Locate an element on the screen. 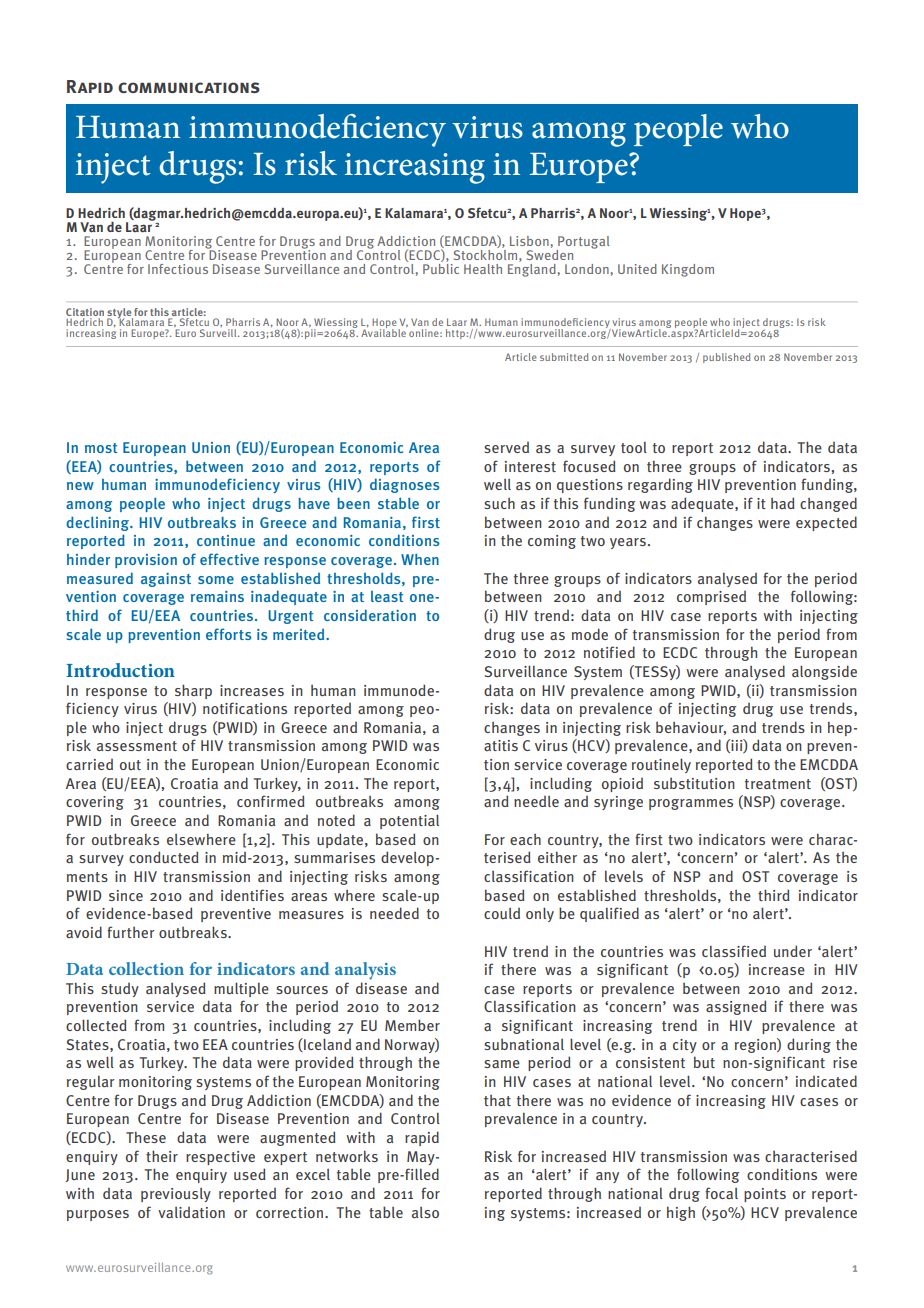 The height and width of the screenshot is (1308, 924). focal is located at coordinates (721, 1193).
